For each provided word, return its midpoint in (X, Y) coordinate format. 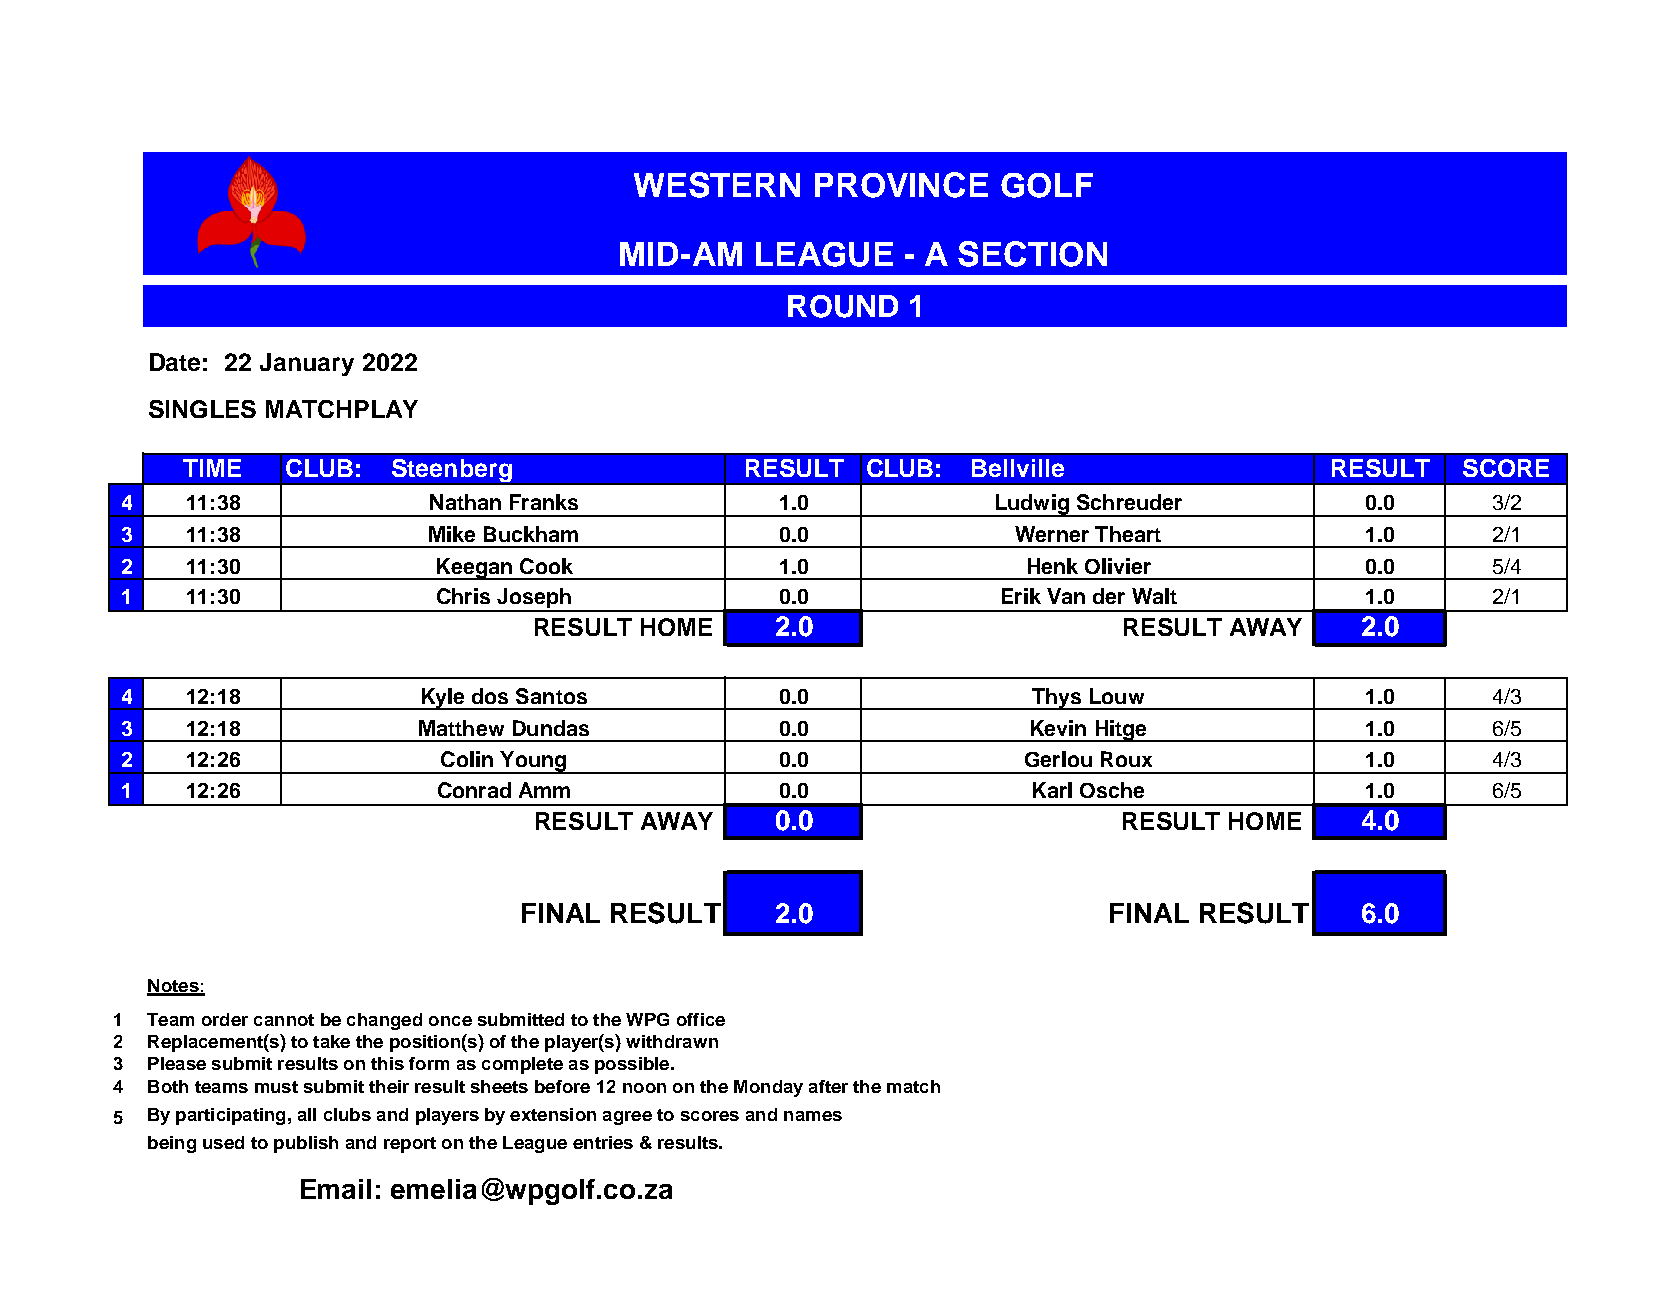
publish (306, 1144)
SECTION (1032, 254)
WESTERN (717, 185)
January (307, 364)
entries (603, 1142)
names (813, 1116)
